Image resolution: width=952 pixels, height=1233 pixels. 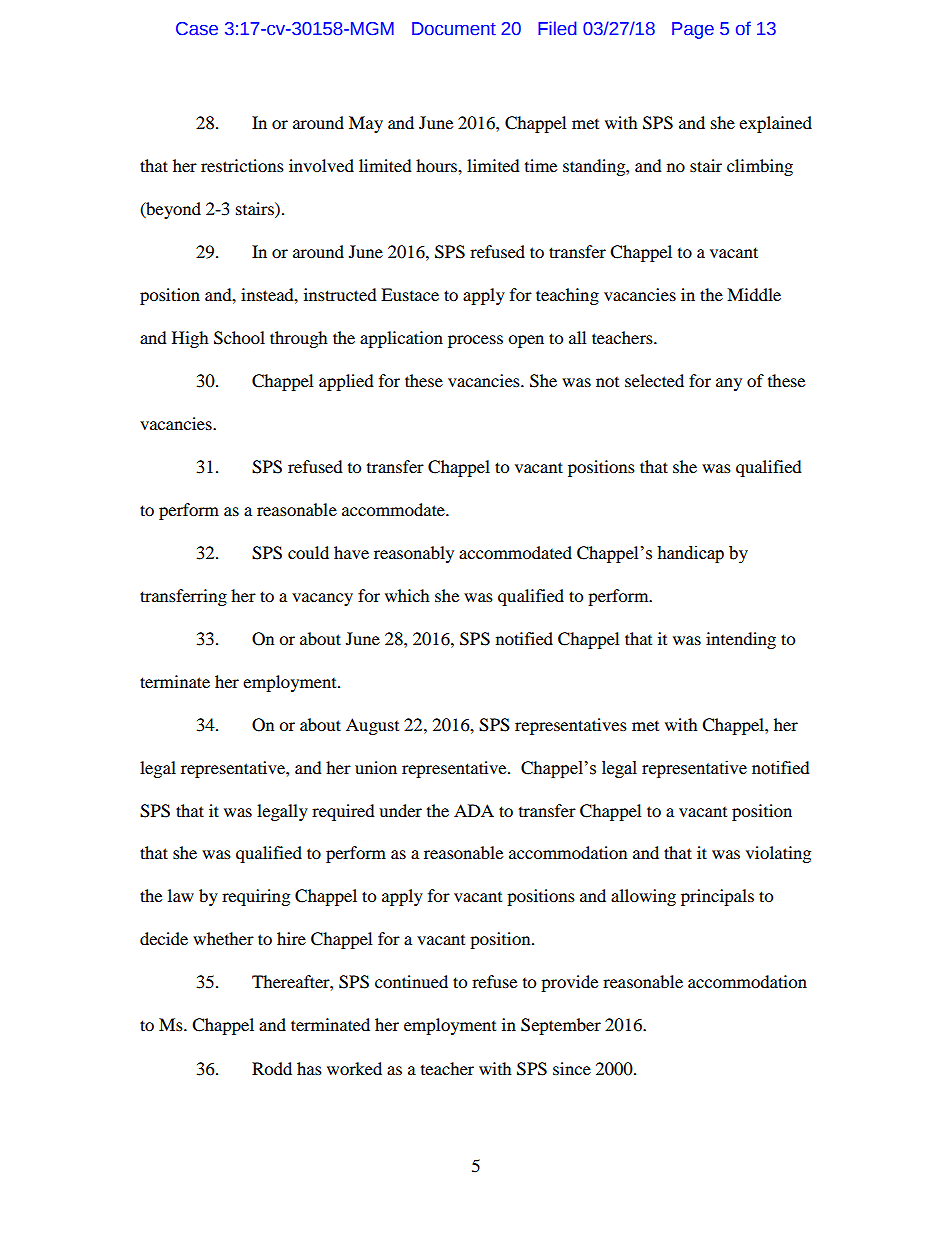 What do you see at coordinates (778, 854) in the document?
I see `violating` at bounding box center [778, 854].
